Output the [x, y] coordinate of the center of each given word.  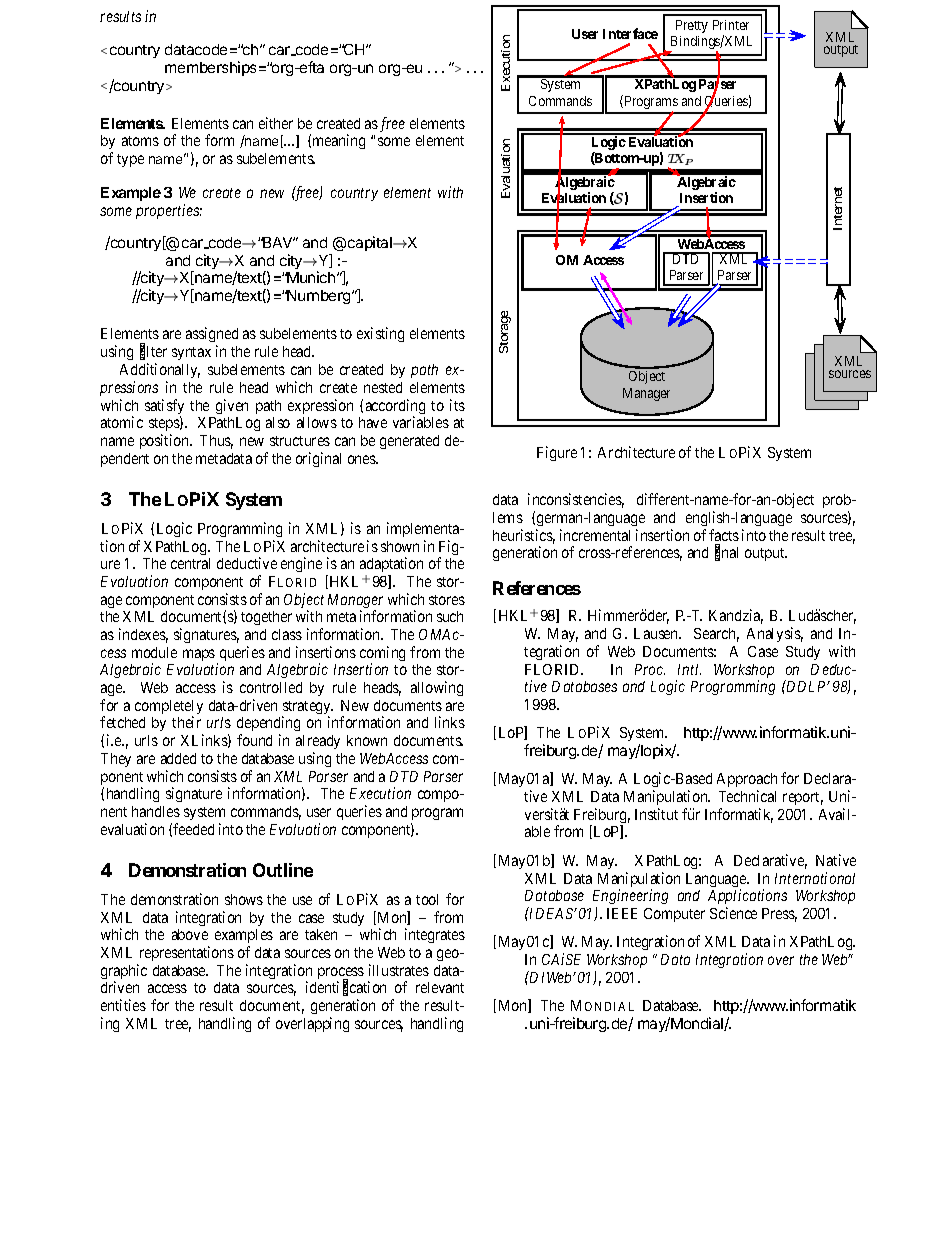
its [457, 405]
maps [199, 655]
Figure [557, 453]
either [276, 123]
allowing [437, 688]
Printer [731, 25]
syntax [191, 353]
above [190, 934]
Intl [689, 669]
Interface [630, 33]
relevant [440, 987]
